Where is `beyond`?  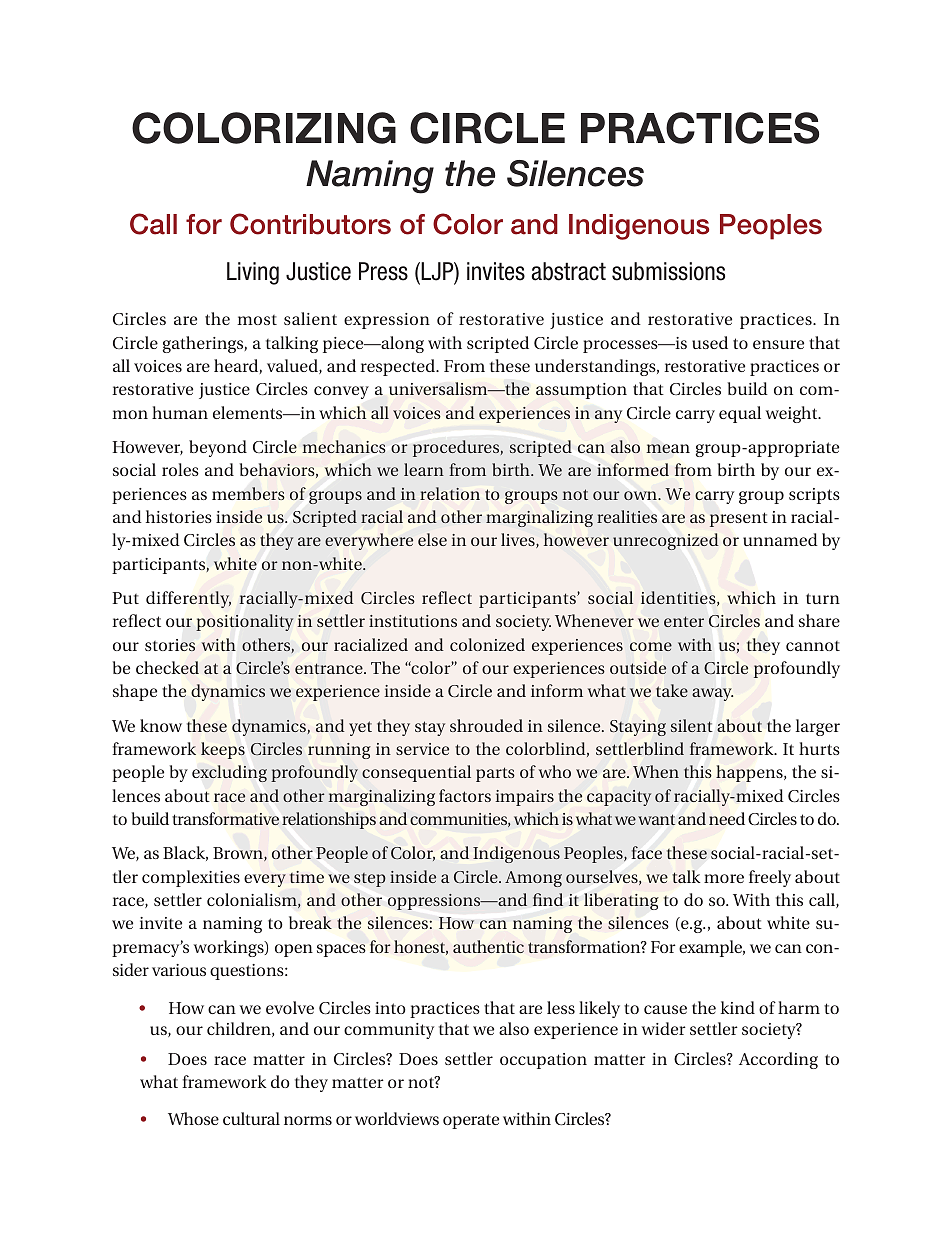
beyond is located at coordinates (218, 448).
